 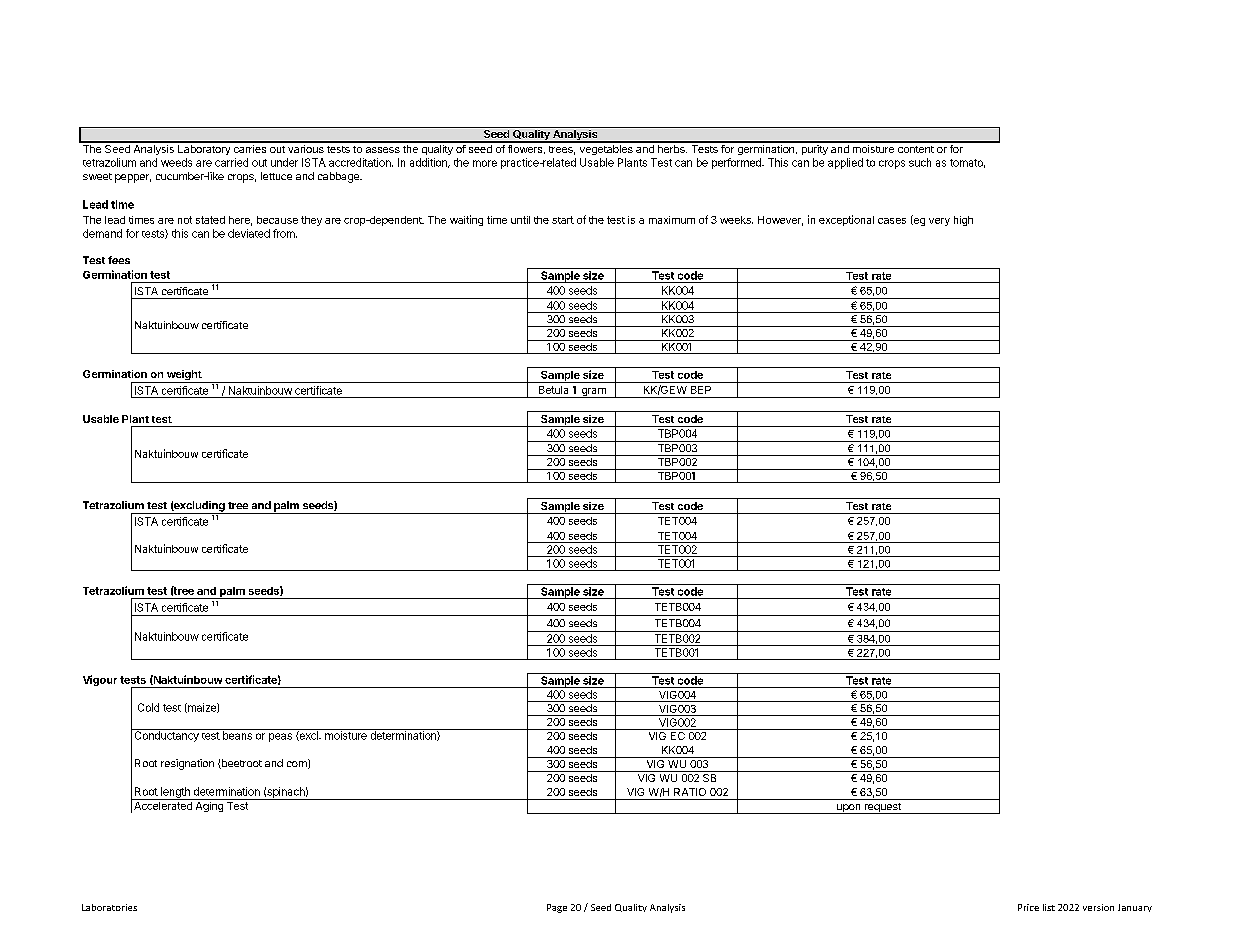 I want to click on Page, so click(x=557, y=908).
